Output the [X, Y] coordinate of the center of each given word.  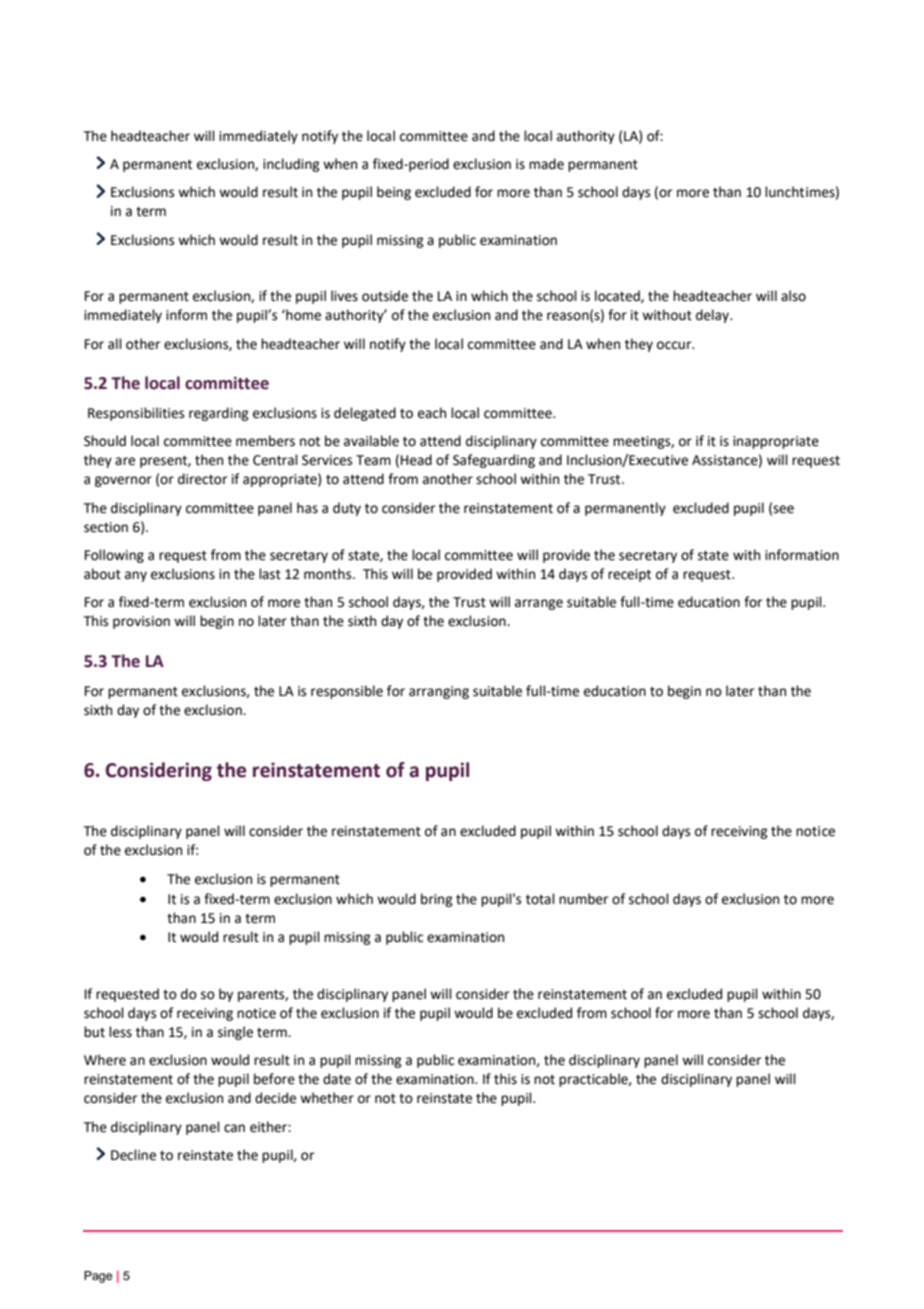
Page [98, 1277]
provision [141, 622]
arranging [439, 692]
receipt [629, 575]
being [394, 193]
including [291, 165]
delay [713, 316]
